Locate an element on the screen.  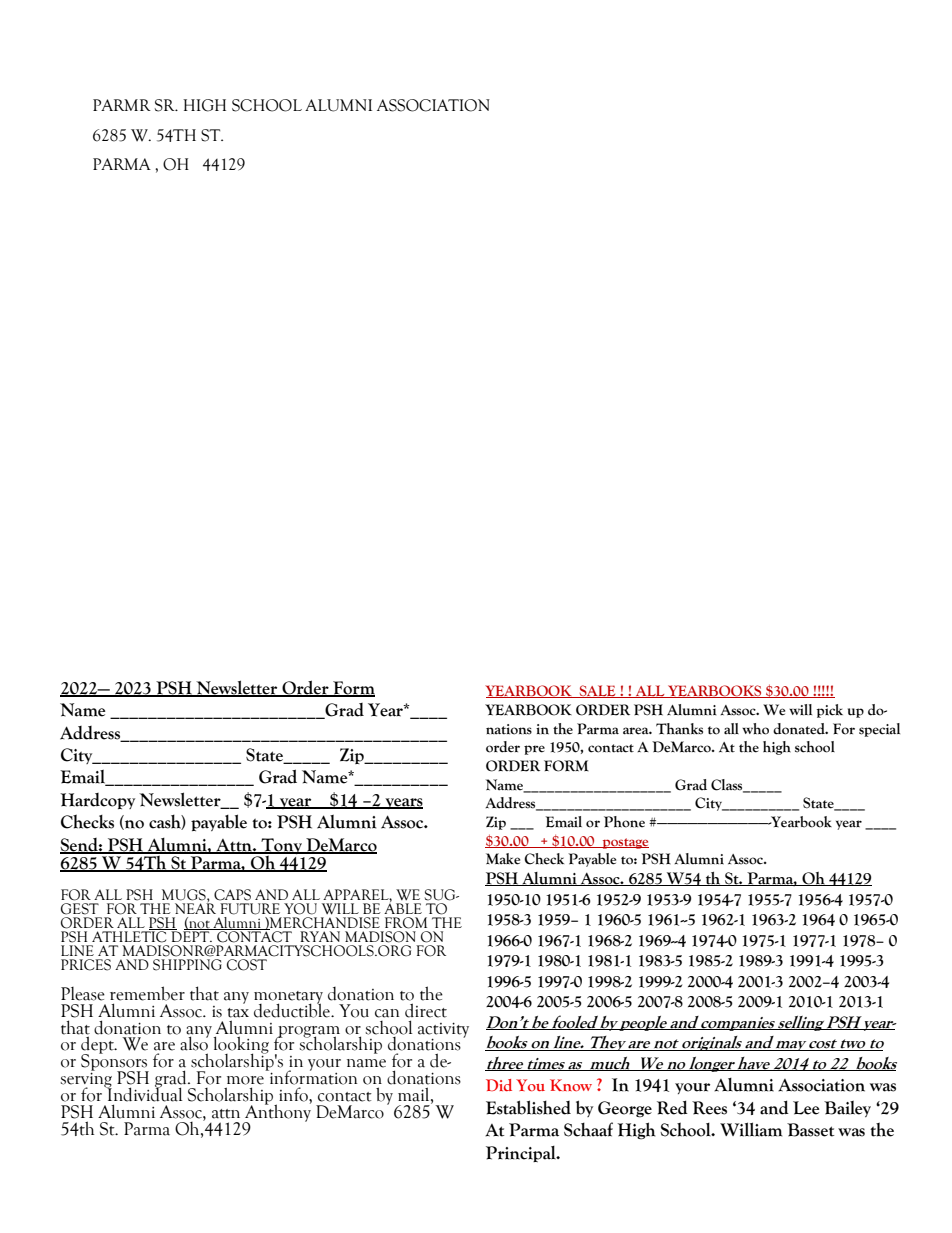
Make is located at coordinates (503, 859).
